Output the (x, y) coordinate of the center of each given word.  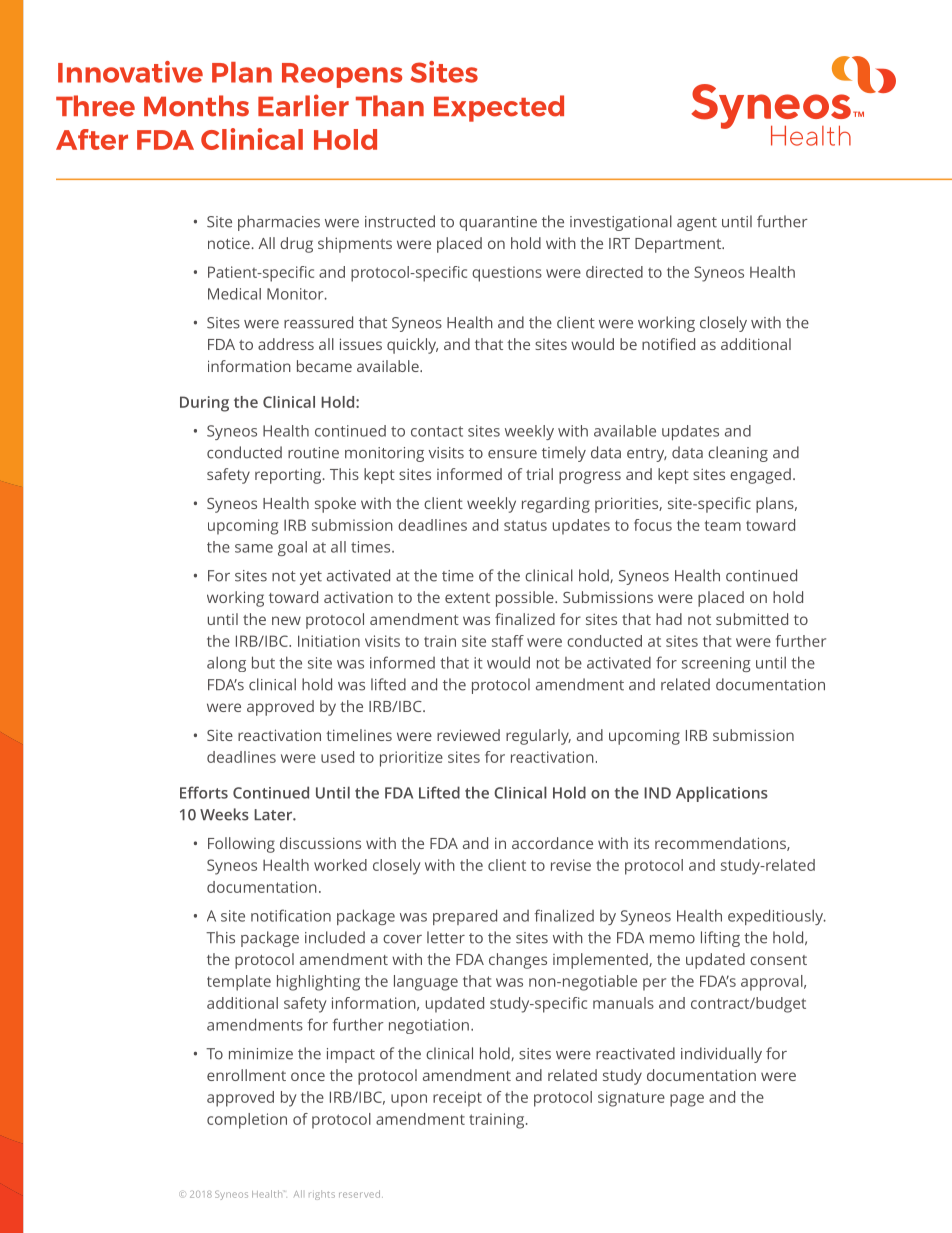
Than (390, 106)
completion (247, 1121)
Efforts (204, 792)
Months (196, 106)
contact (437, 431)
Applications (722, 794)
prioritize (411, 759)
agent (697, 224)
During (204, 404)
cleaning (738, 454)
